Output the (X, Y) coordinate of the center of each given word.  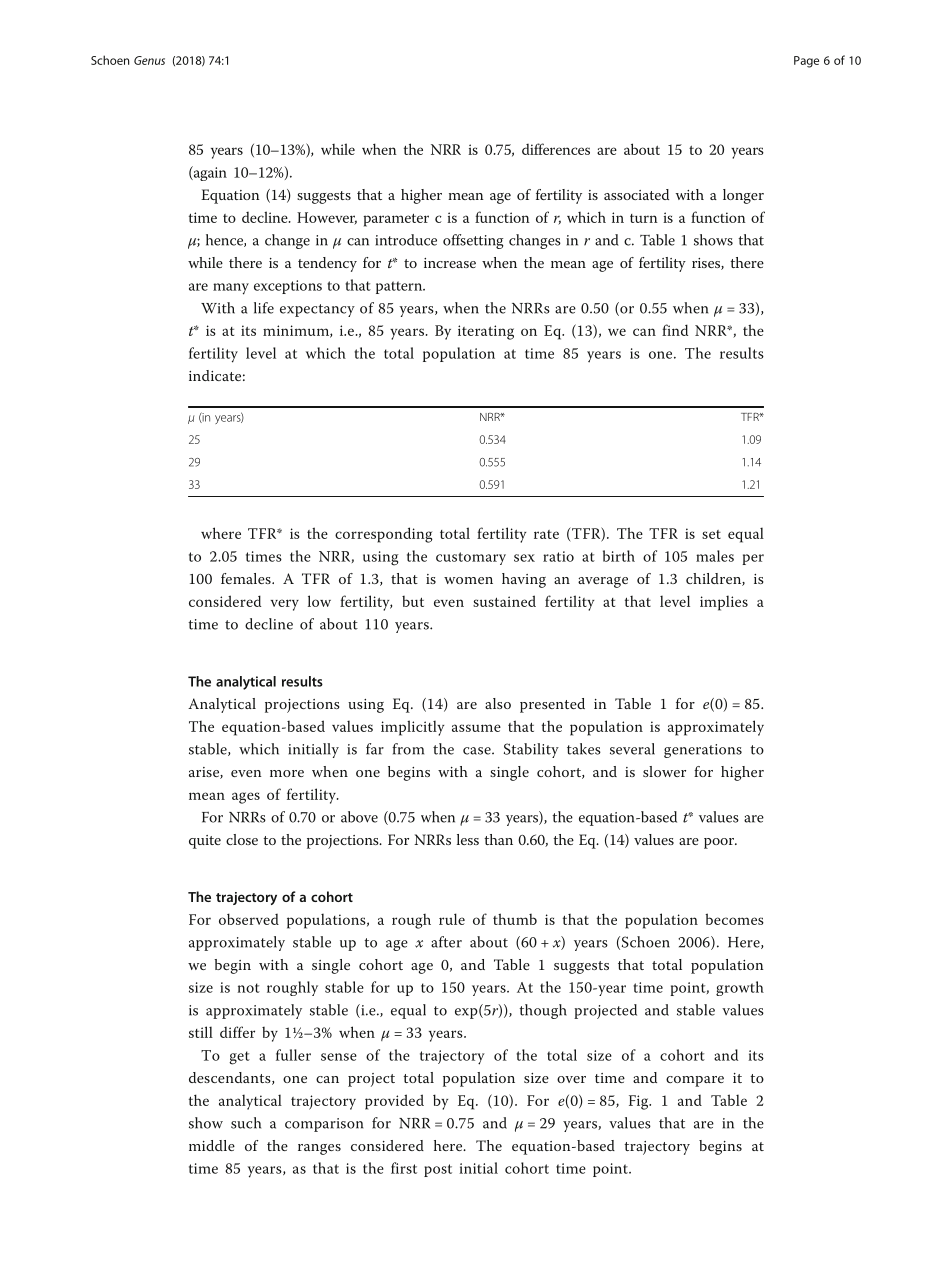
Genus (149, 60)
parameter (396, 220)
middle (212, 1145)
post (438, 1170)
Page (806, 62)
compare (695, 1081)
